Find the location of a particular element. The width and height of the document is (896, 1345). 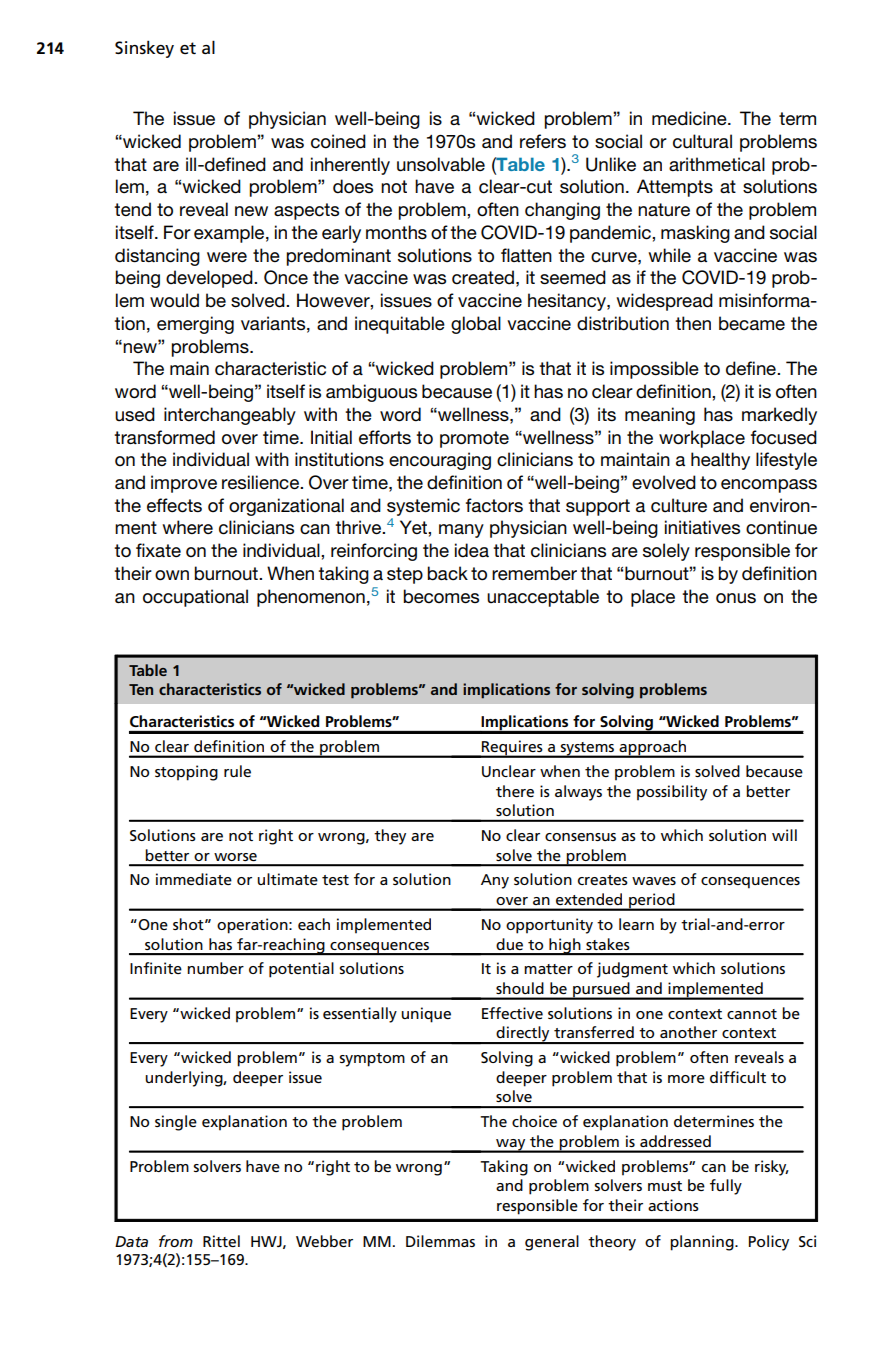

from is located at coordinates (176, 1241).
